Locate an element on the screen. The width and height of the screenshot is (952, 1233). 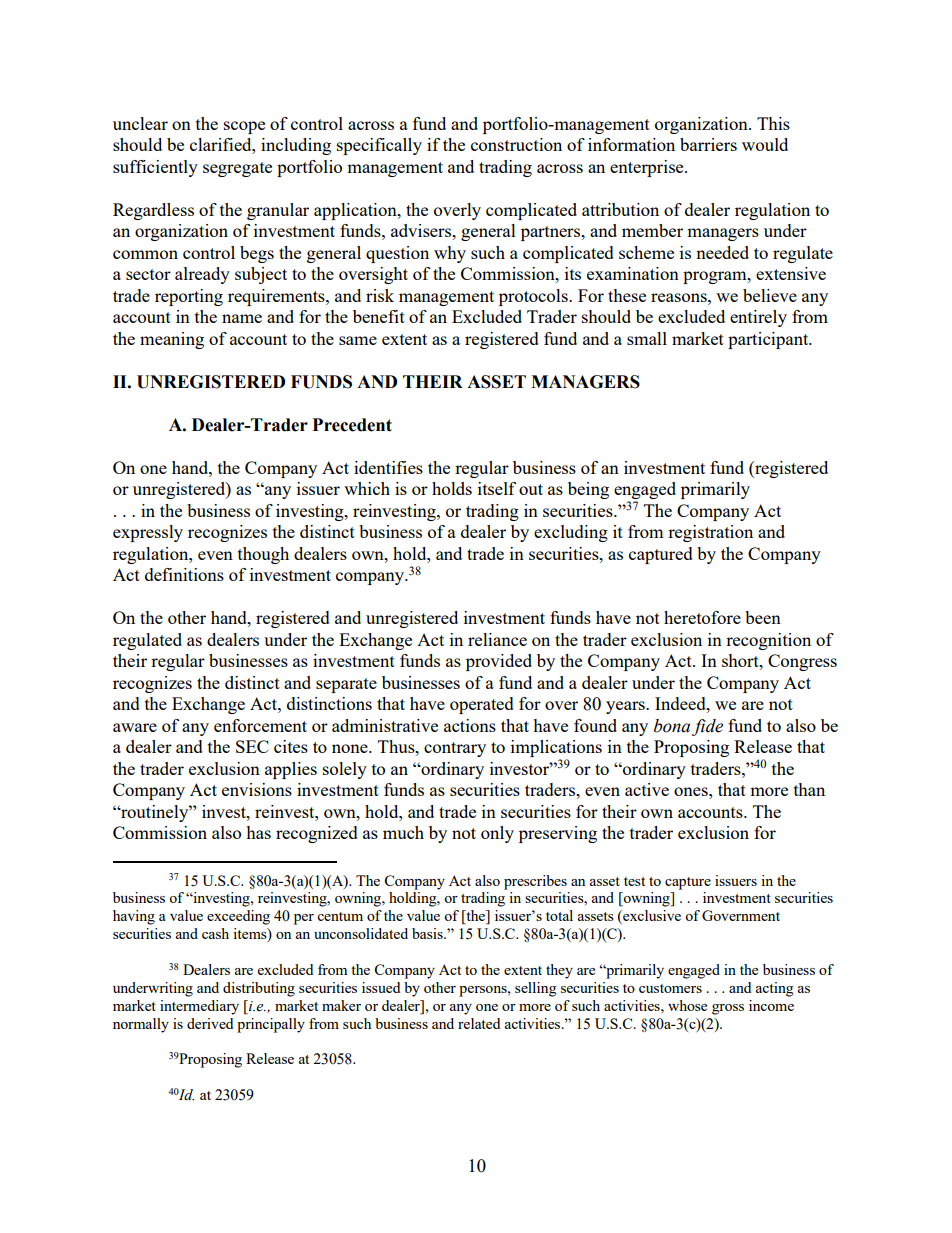
participant is located at coordinates (769, 340).
